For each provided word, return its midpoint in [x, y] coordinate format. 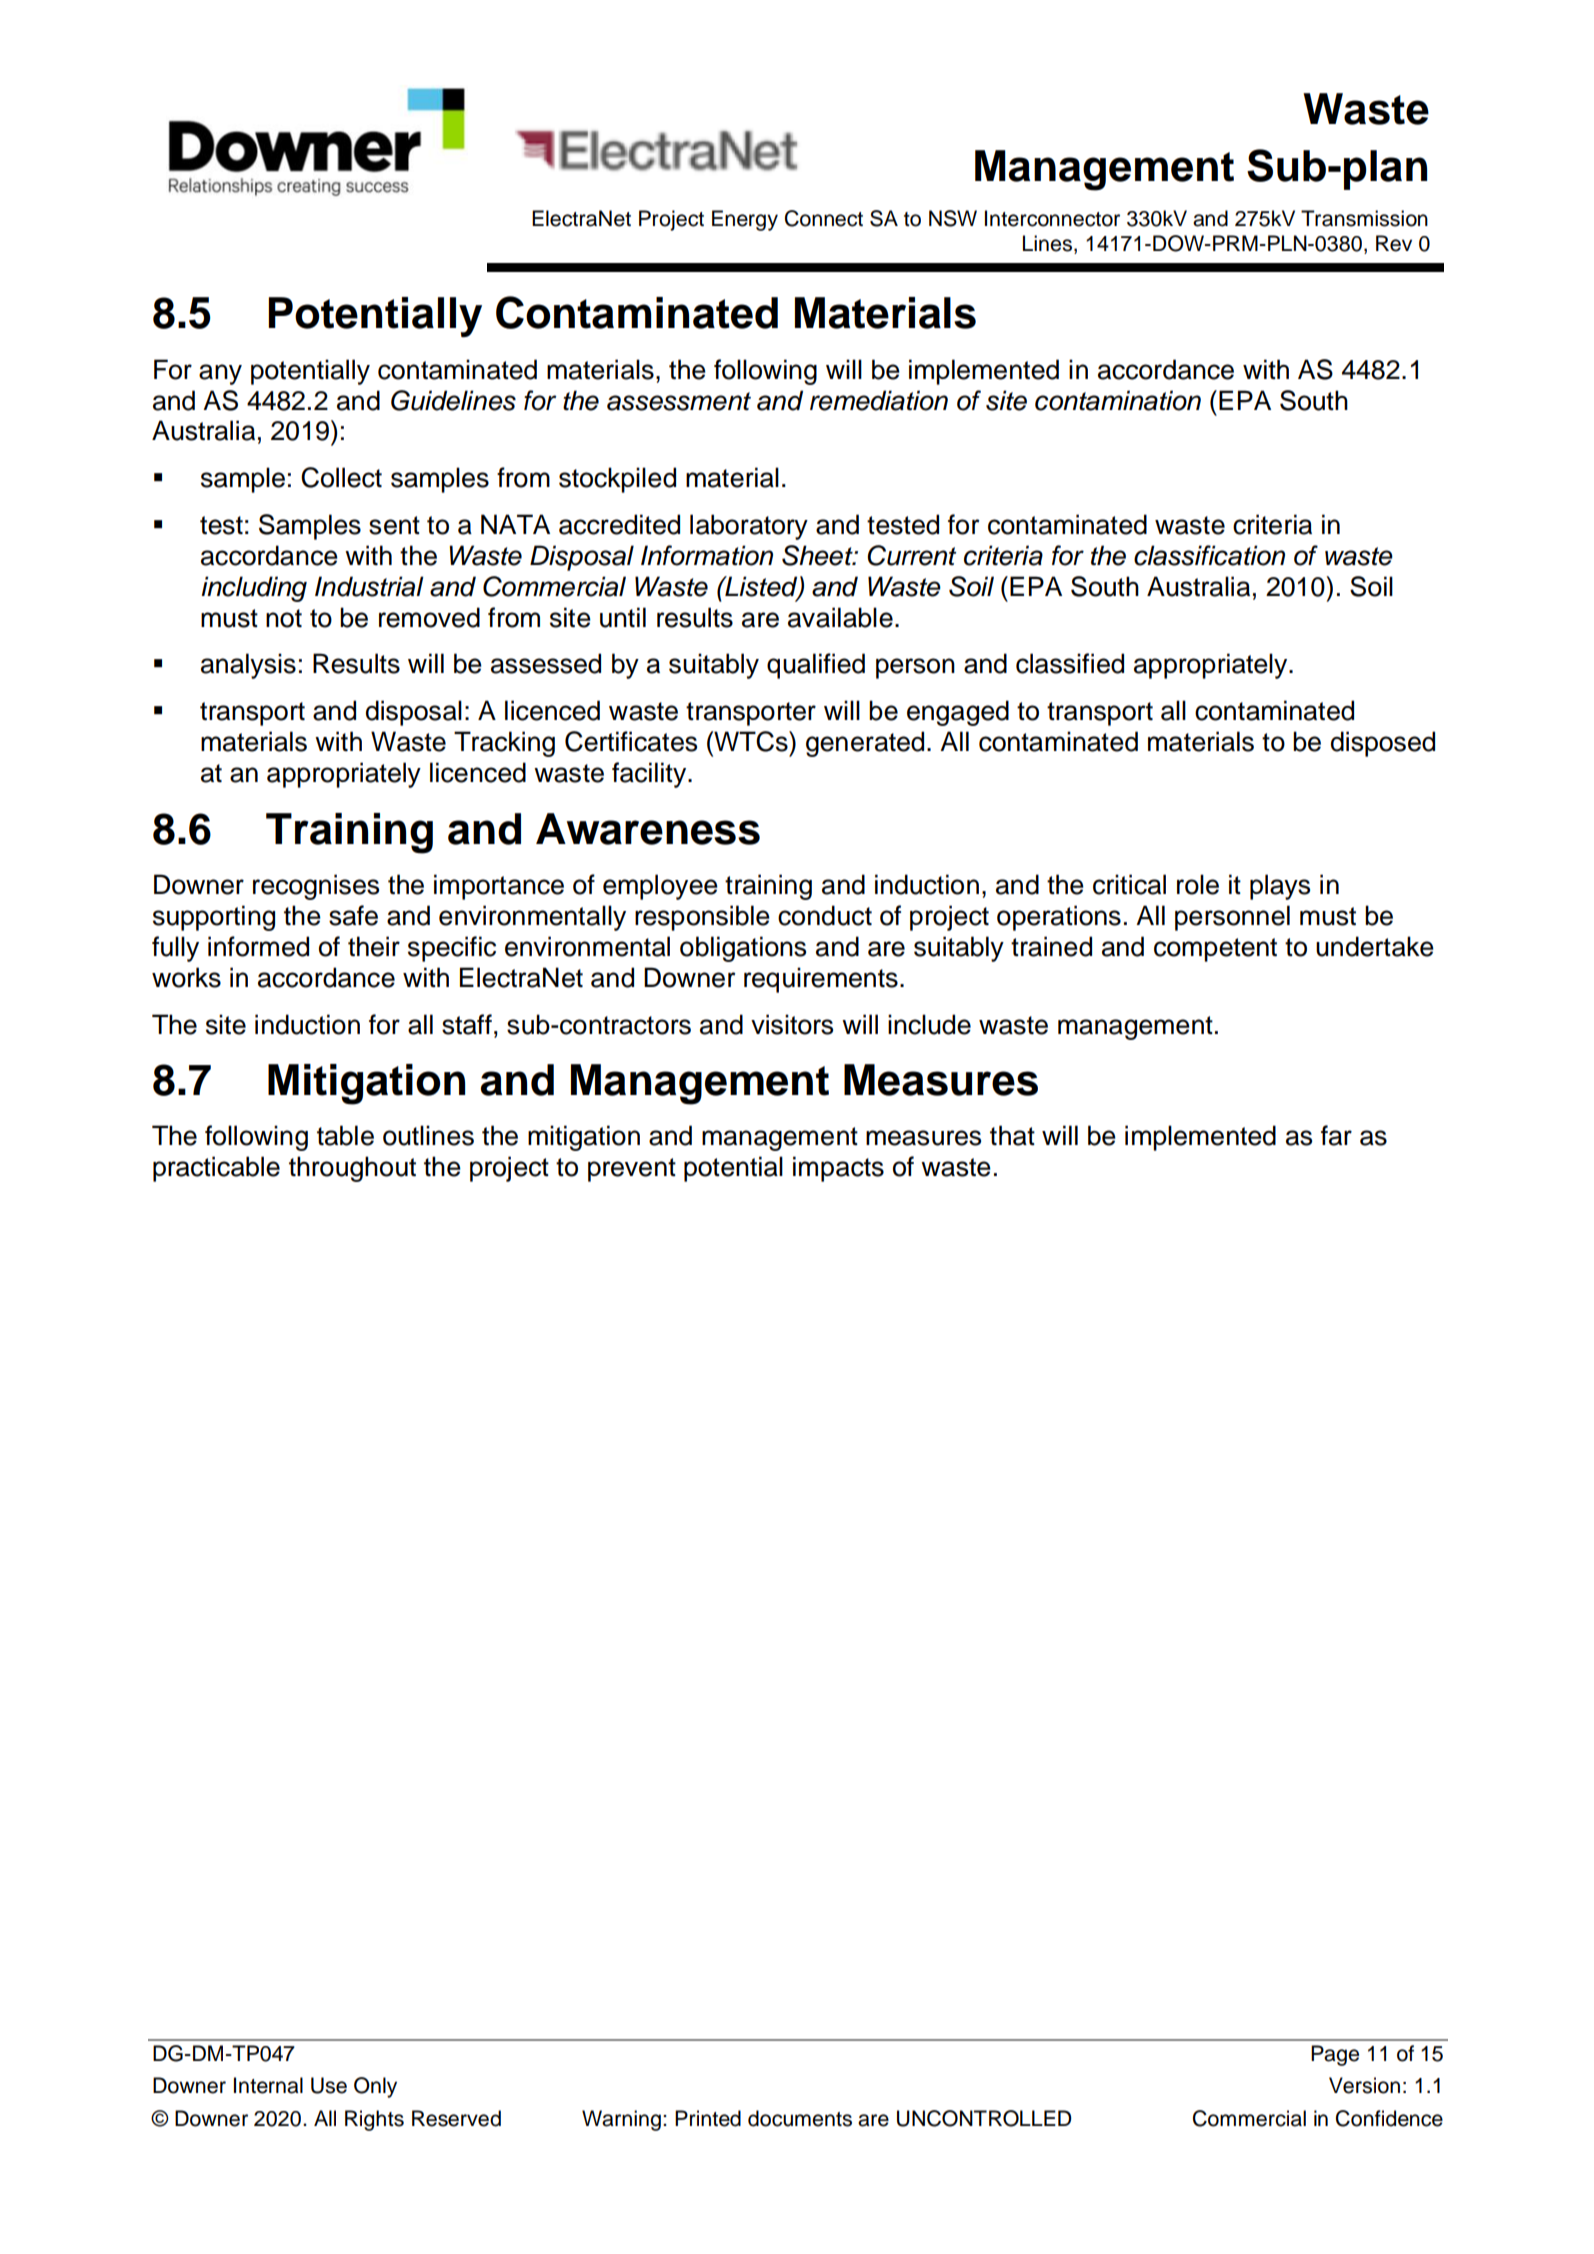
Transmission [1364, 218]
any [220, 374]
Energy [745, 220]
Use [329, 2085]
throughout [352, 1169]
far [1336, 1135]
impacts [838, 1169]
